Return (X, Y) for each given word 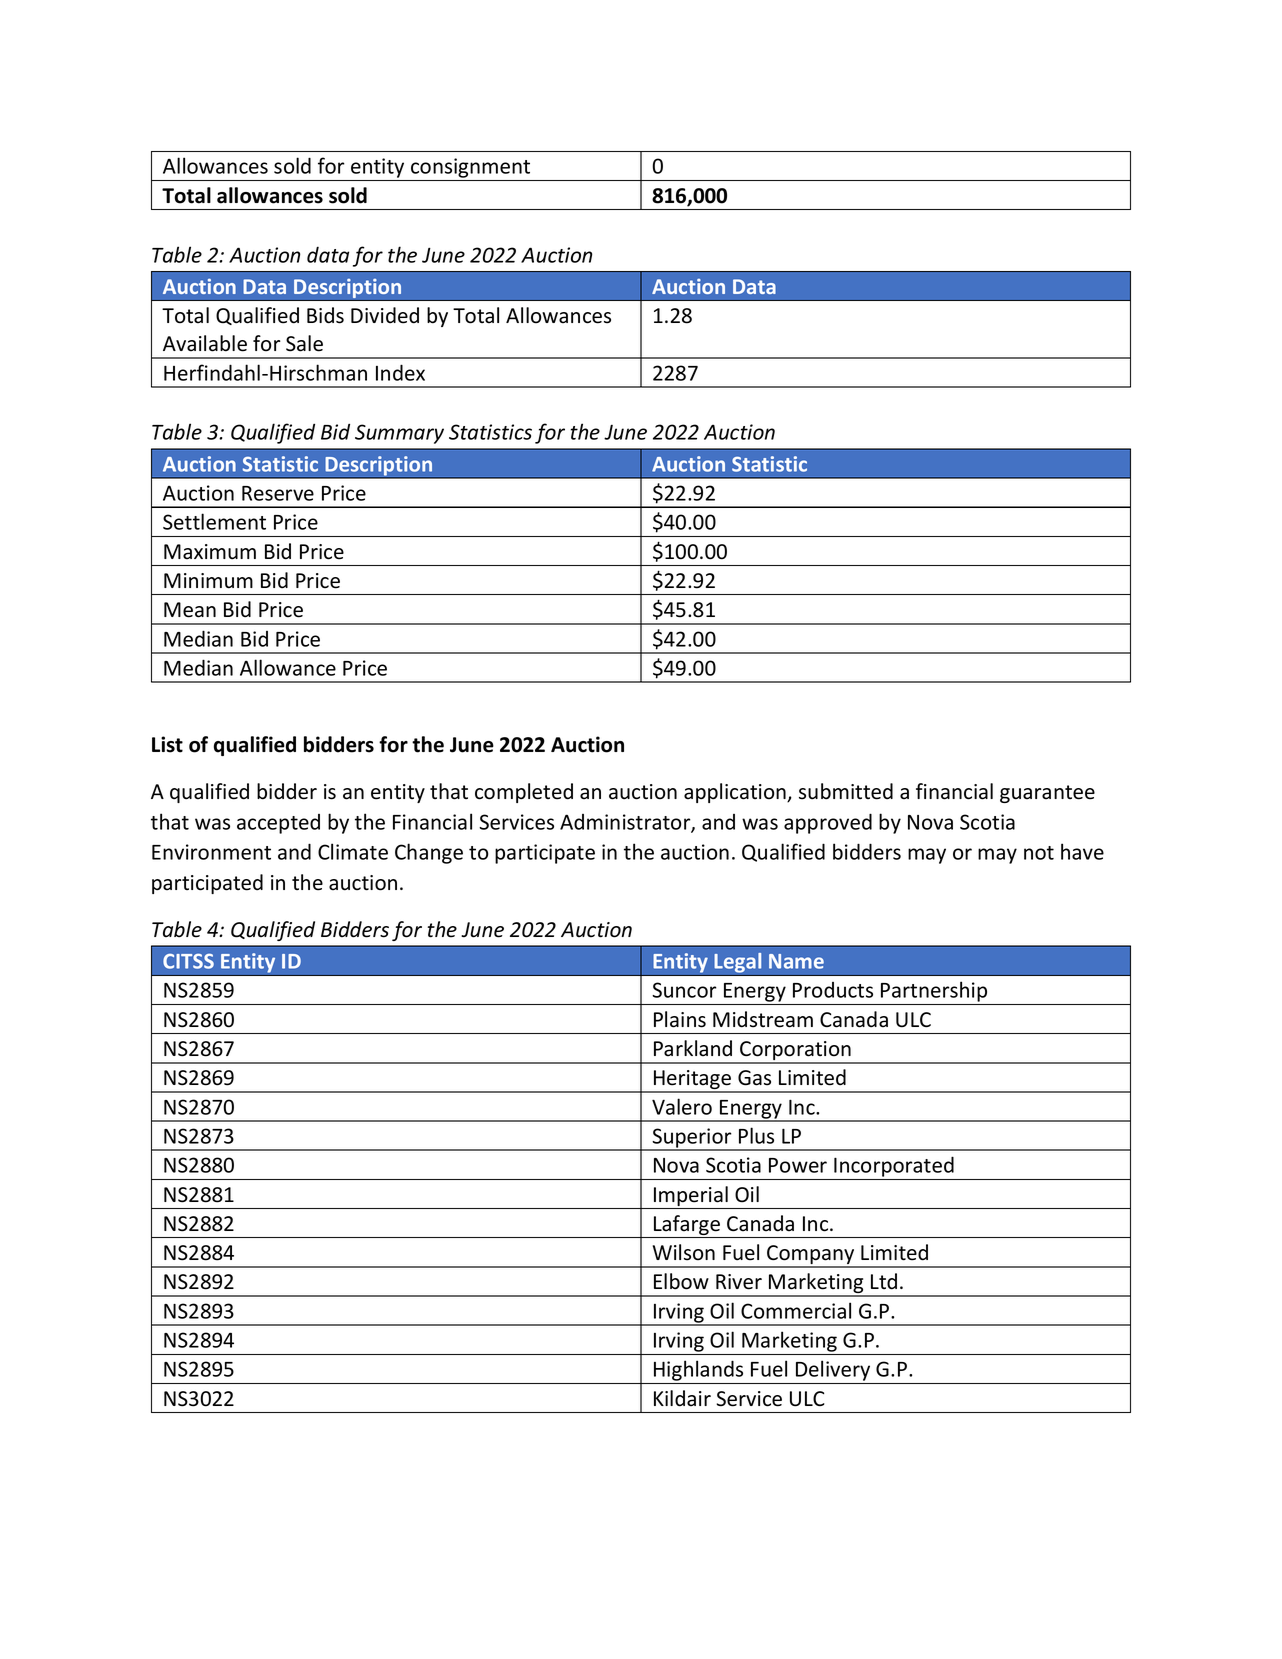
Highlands (699, 1372)
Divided (385, 315)
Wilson (684, 1252)
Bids (325, 315)
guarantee (1047, 794)
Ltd (884, 1281)
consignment (471, 169)
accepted (278, 824)
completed (524, 793)
